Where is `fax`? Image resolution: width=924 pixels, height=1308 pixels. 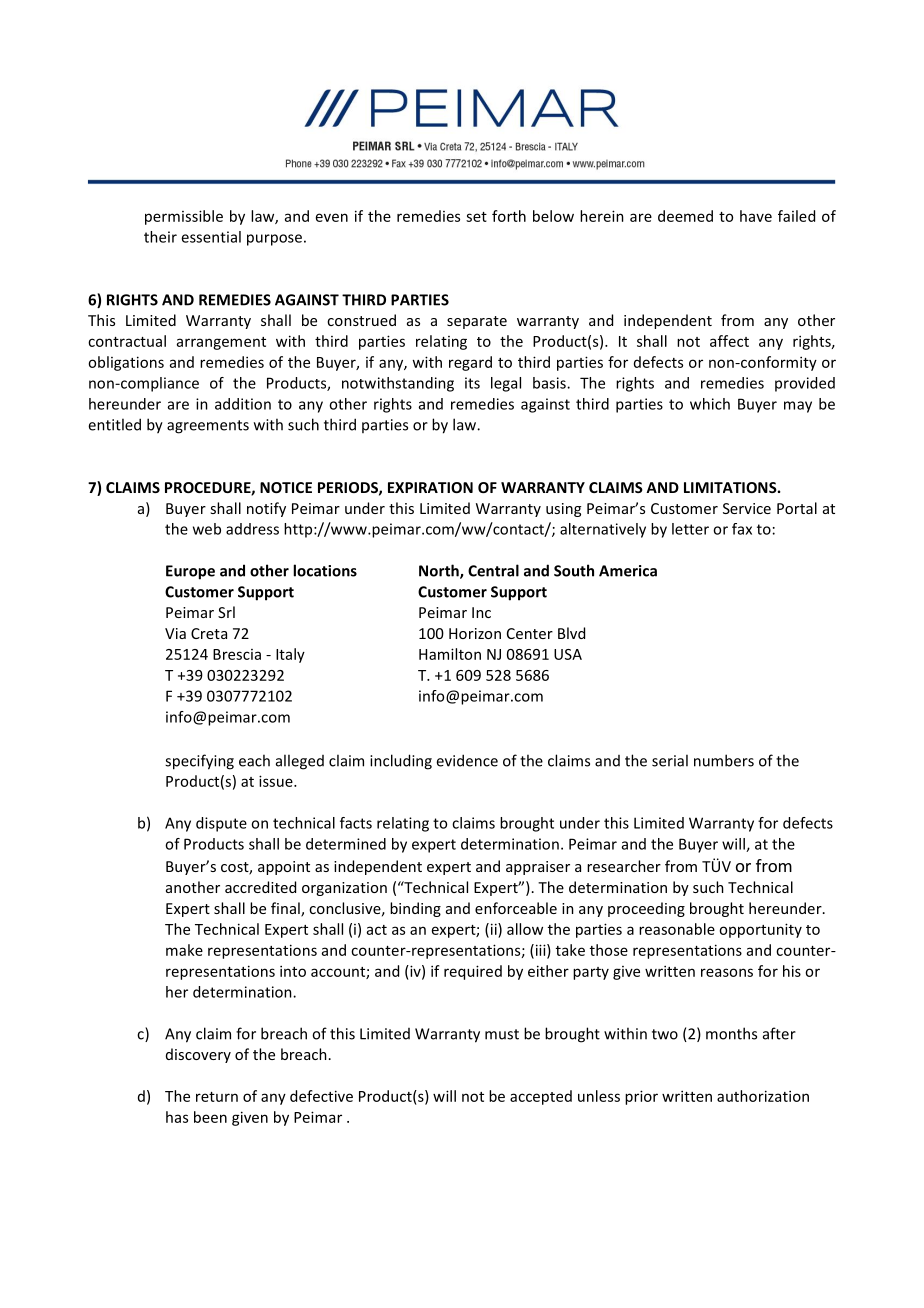
fax is located at coordinates (742, 529).
